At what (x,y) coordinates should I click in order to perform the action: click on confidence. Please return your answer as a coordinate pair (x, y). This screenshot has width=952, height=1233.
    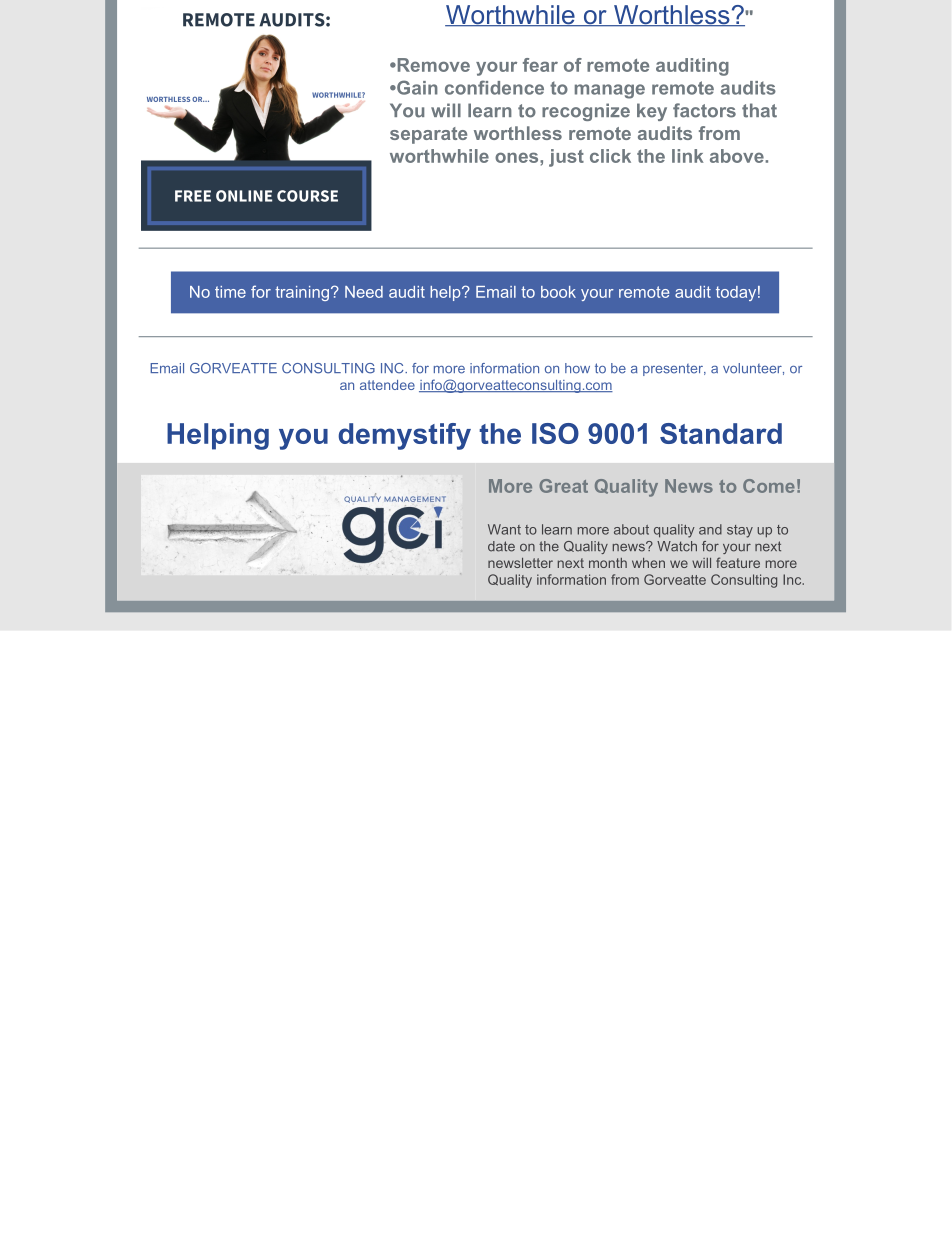
    Looking at the image, I should click on (494, 87).
